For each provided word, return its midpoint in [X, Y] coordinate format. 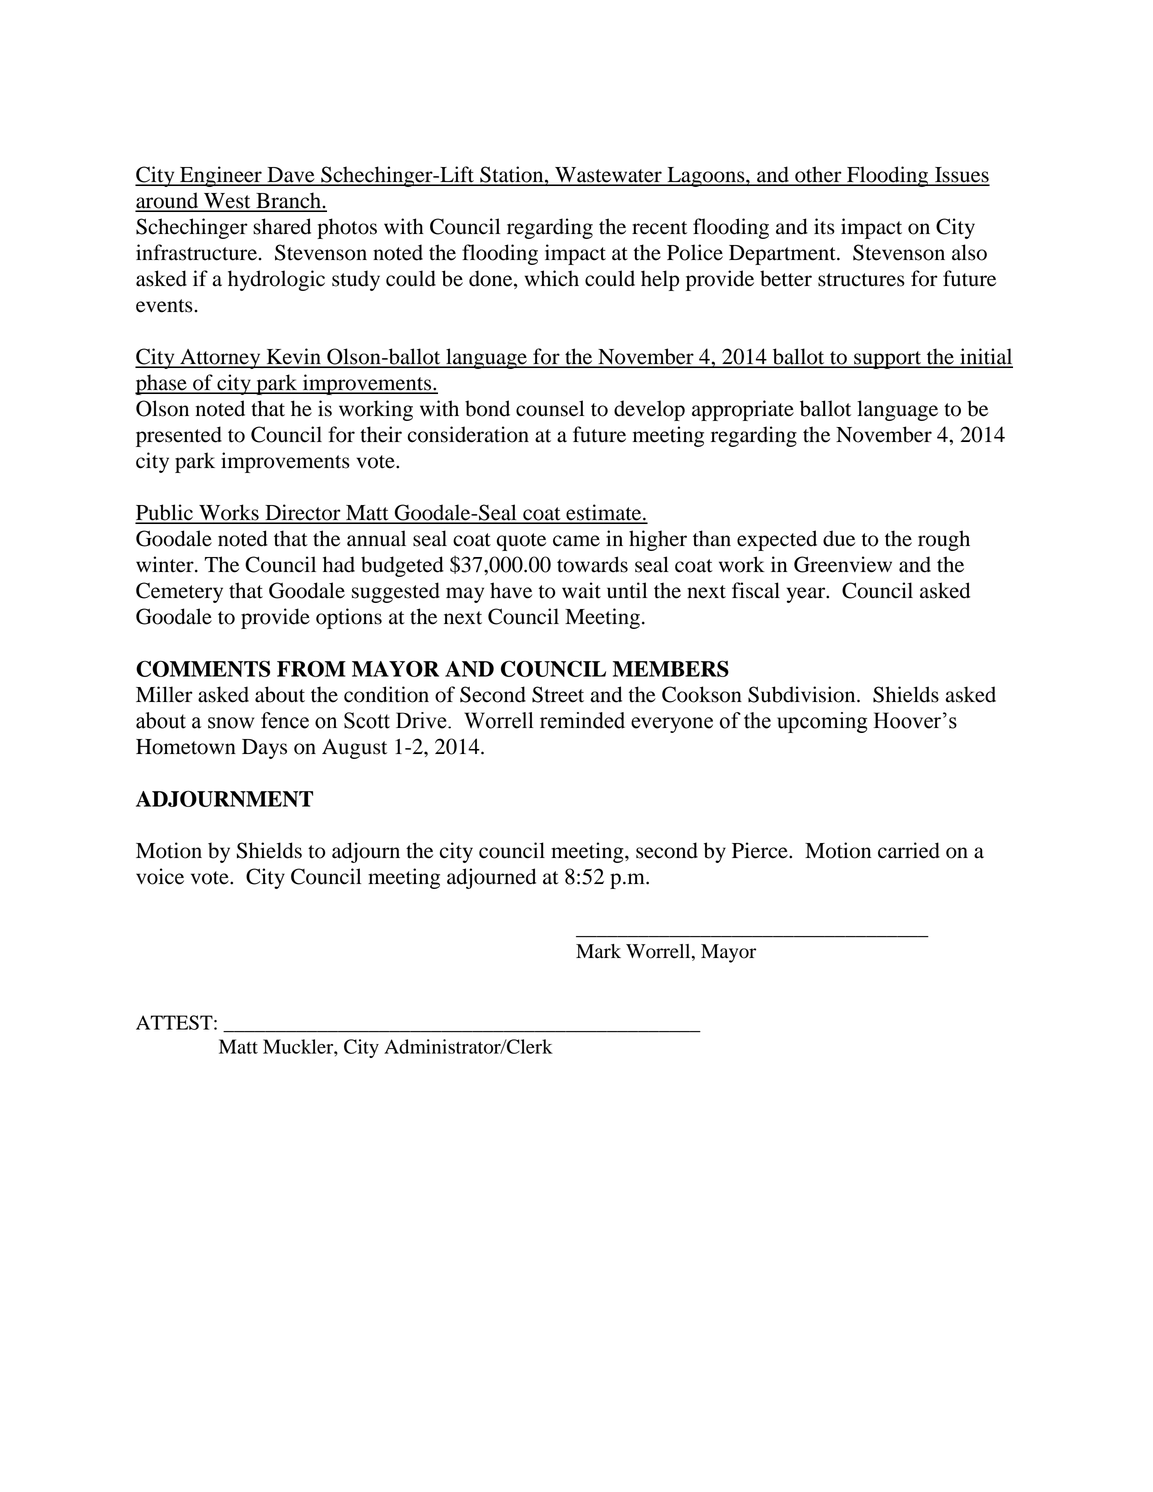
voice [160, 876]
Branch [288, 201]
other [818, 175]
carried [909, 850]
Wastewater [608, 176]
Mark [598, 951]
